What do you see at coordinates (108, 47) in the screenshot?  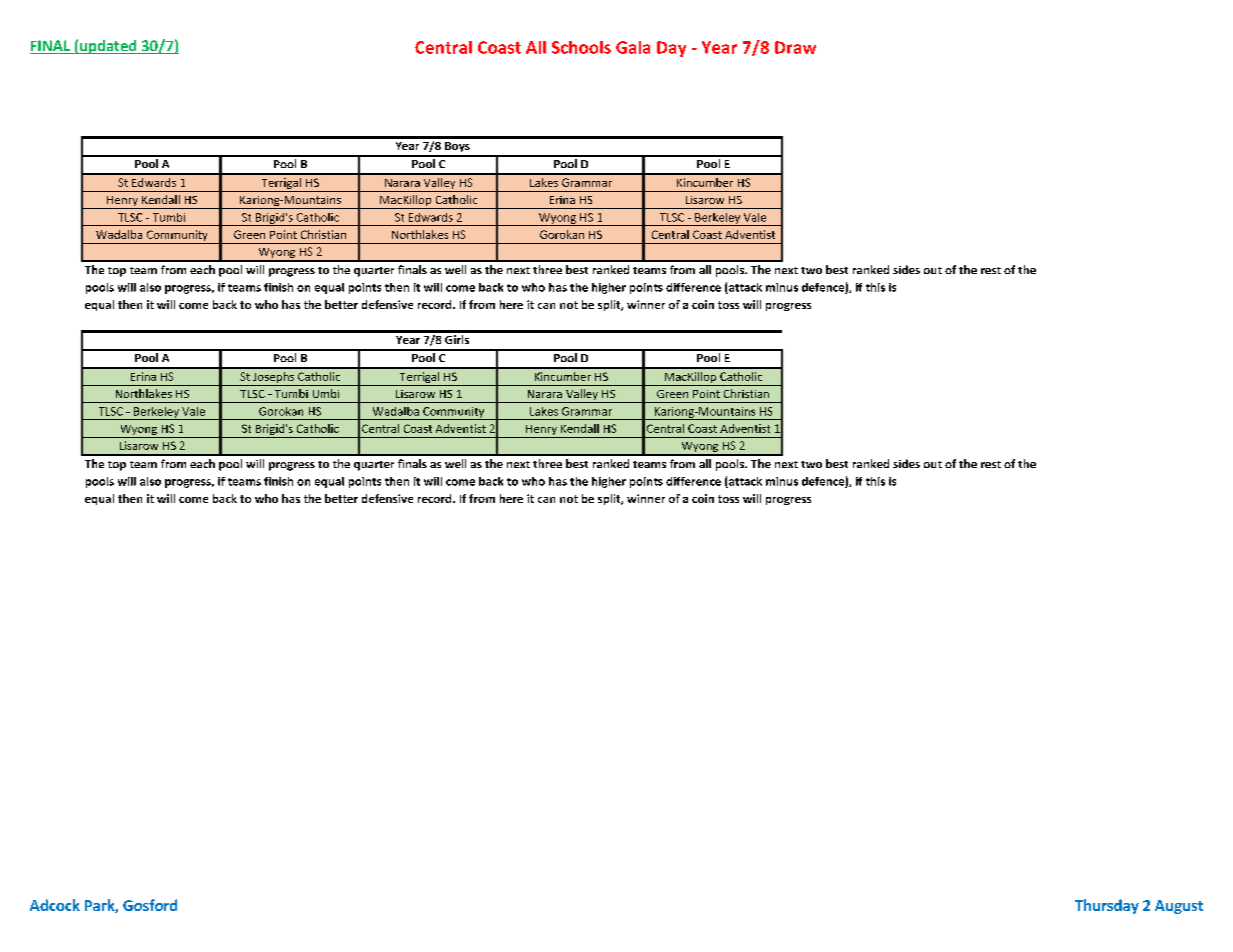 I see `updated` at bounding box center [108, 47].
